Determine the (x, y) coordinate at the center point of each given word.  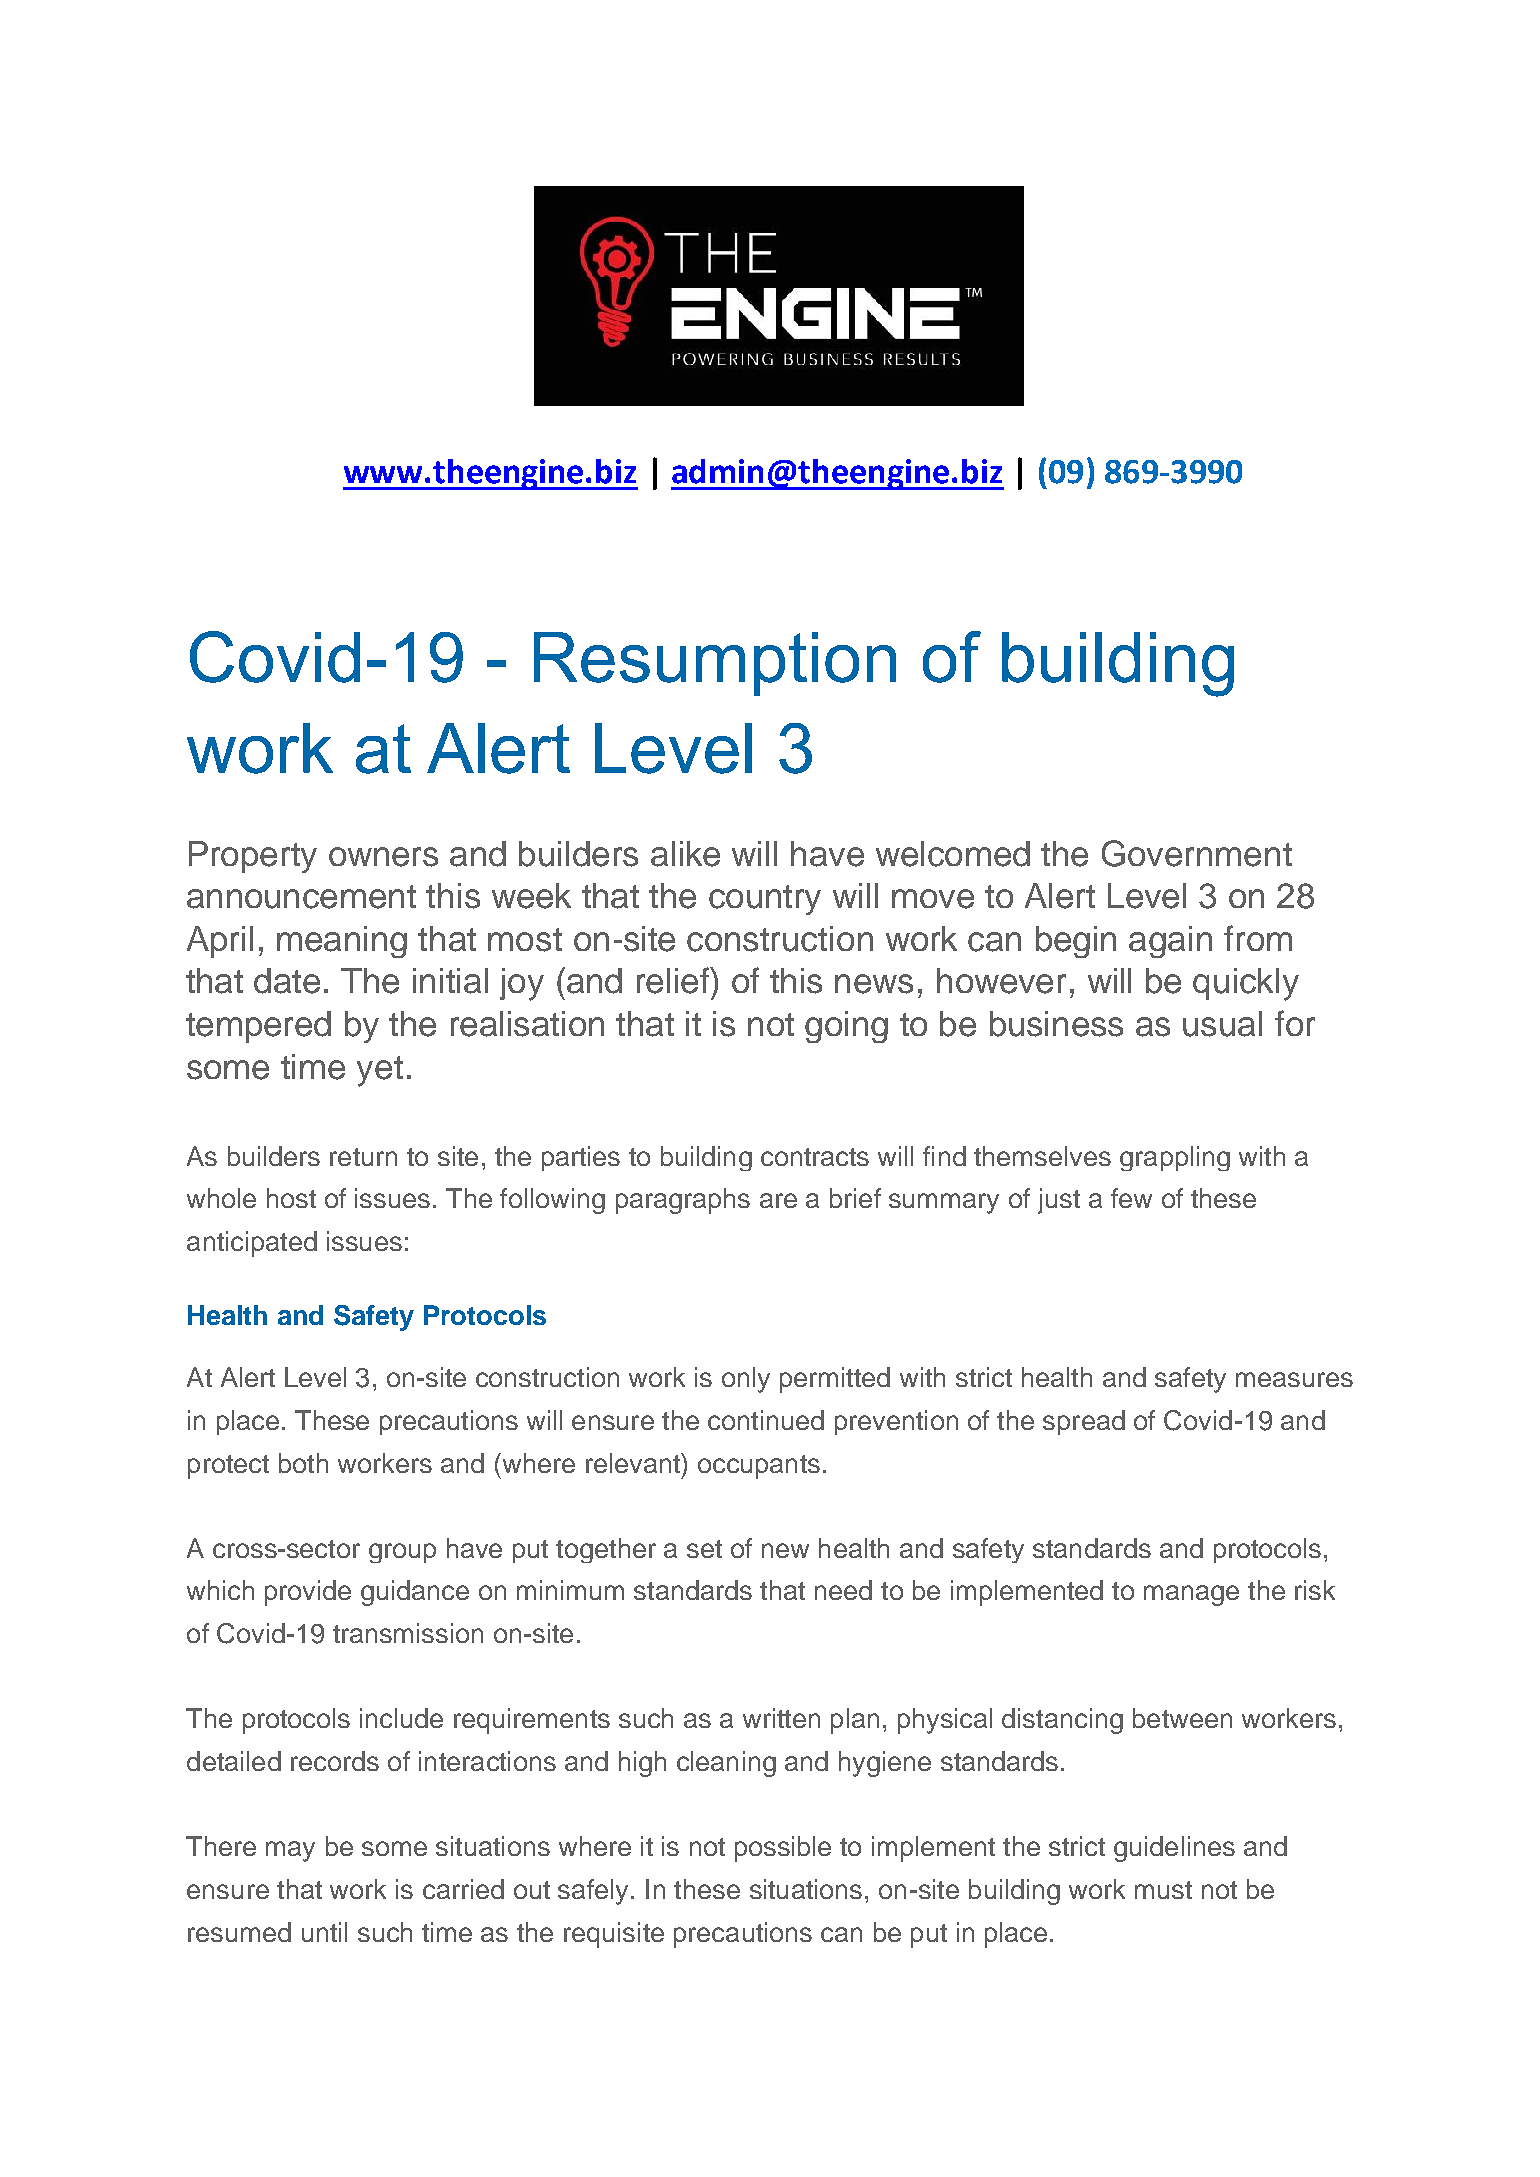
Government (1197, 853)
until (324, 1932)
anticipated (252, 1244)
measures (1294, 1379)
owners (383, 857)
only (746, 1380)
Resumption (715, 664)
